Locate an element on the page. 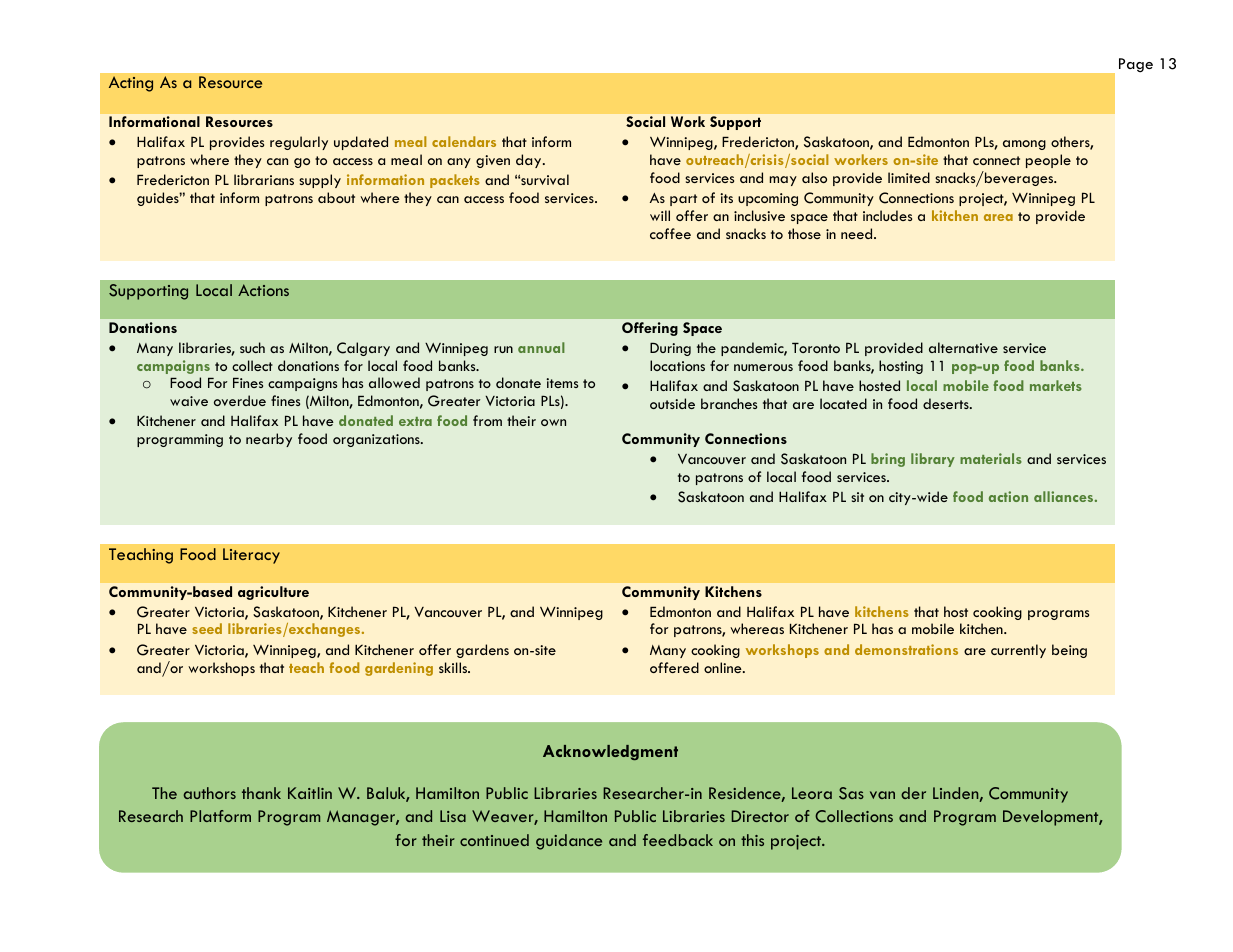  own is located at coordinates (553, 422).
